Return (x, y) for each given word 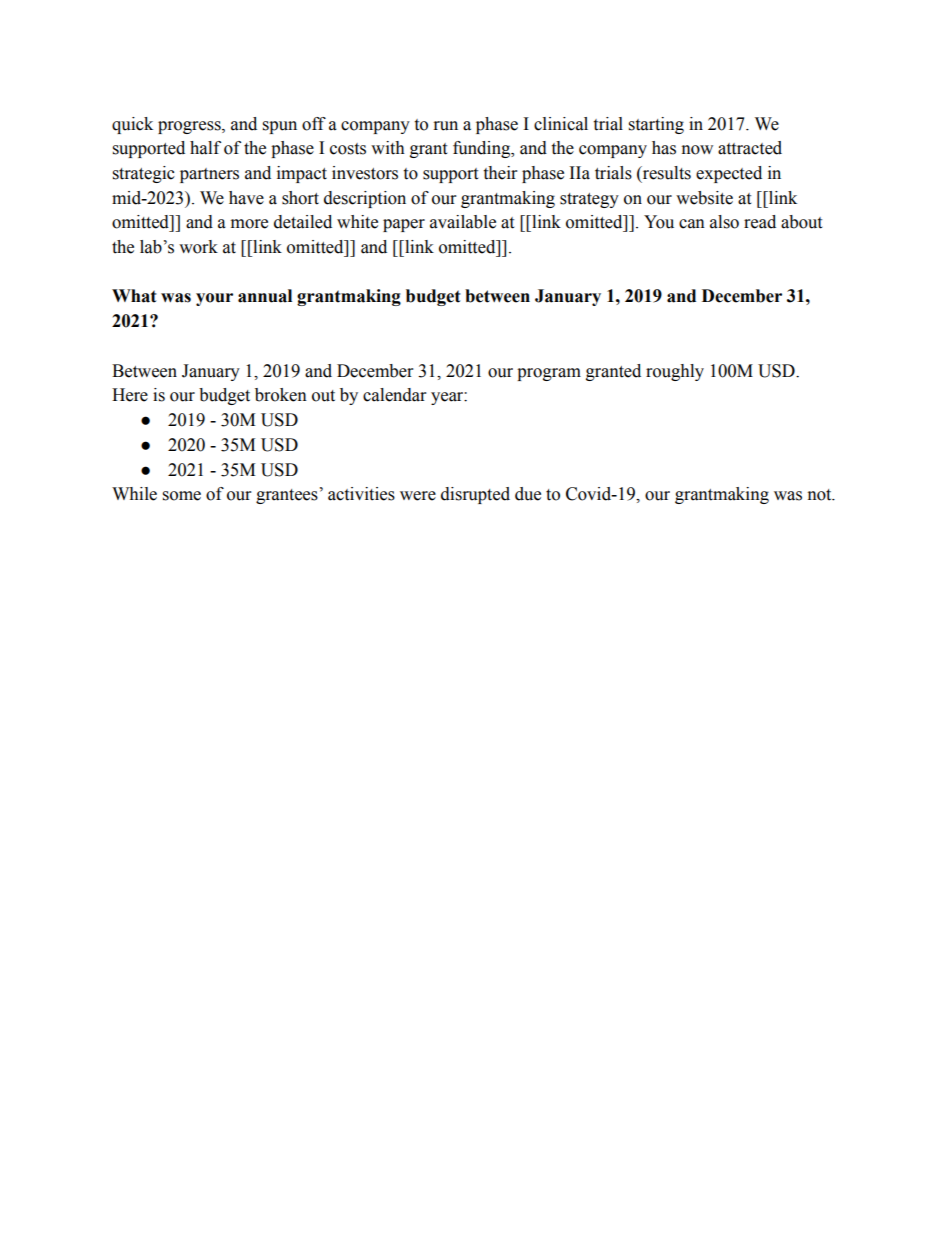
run (446, 126)
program (549, 374)
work (198, 247)
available (463, 222)
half (205, 148)
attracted (750, 148)
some (182, 496)
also (724, 222)
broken (281, 395)
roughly (675, 372)
